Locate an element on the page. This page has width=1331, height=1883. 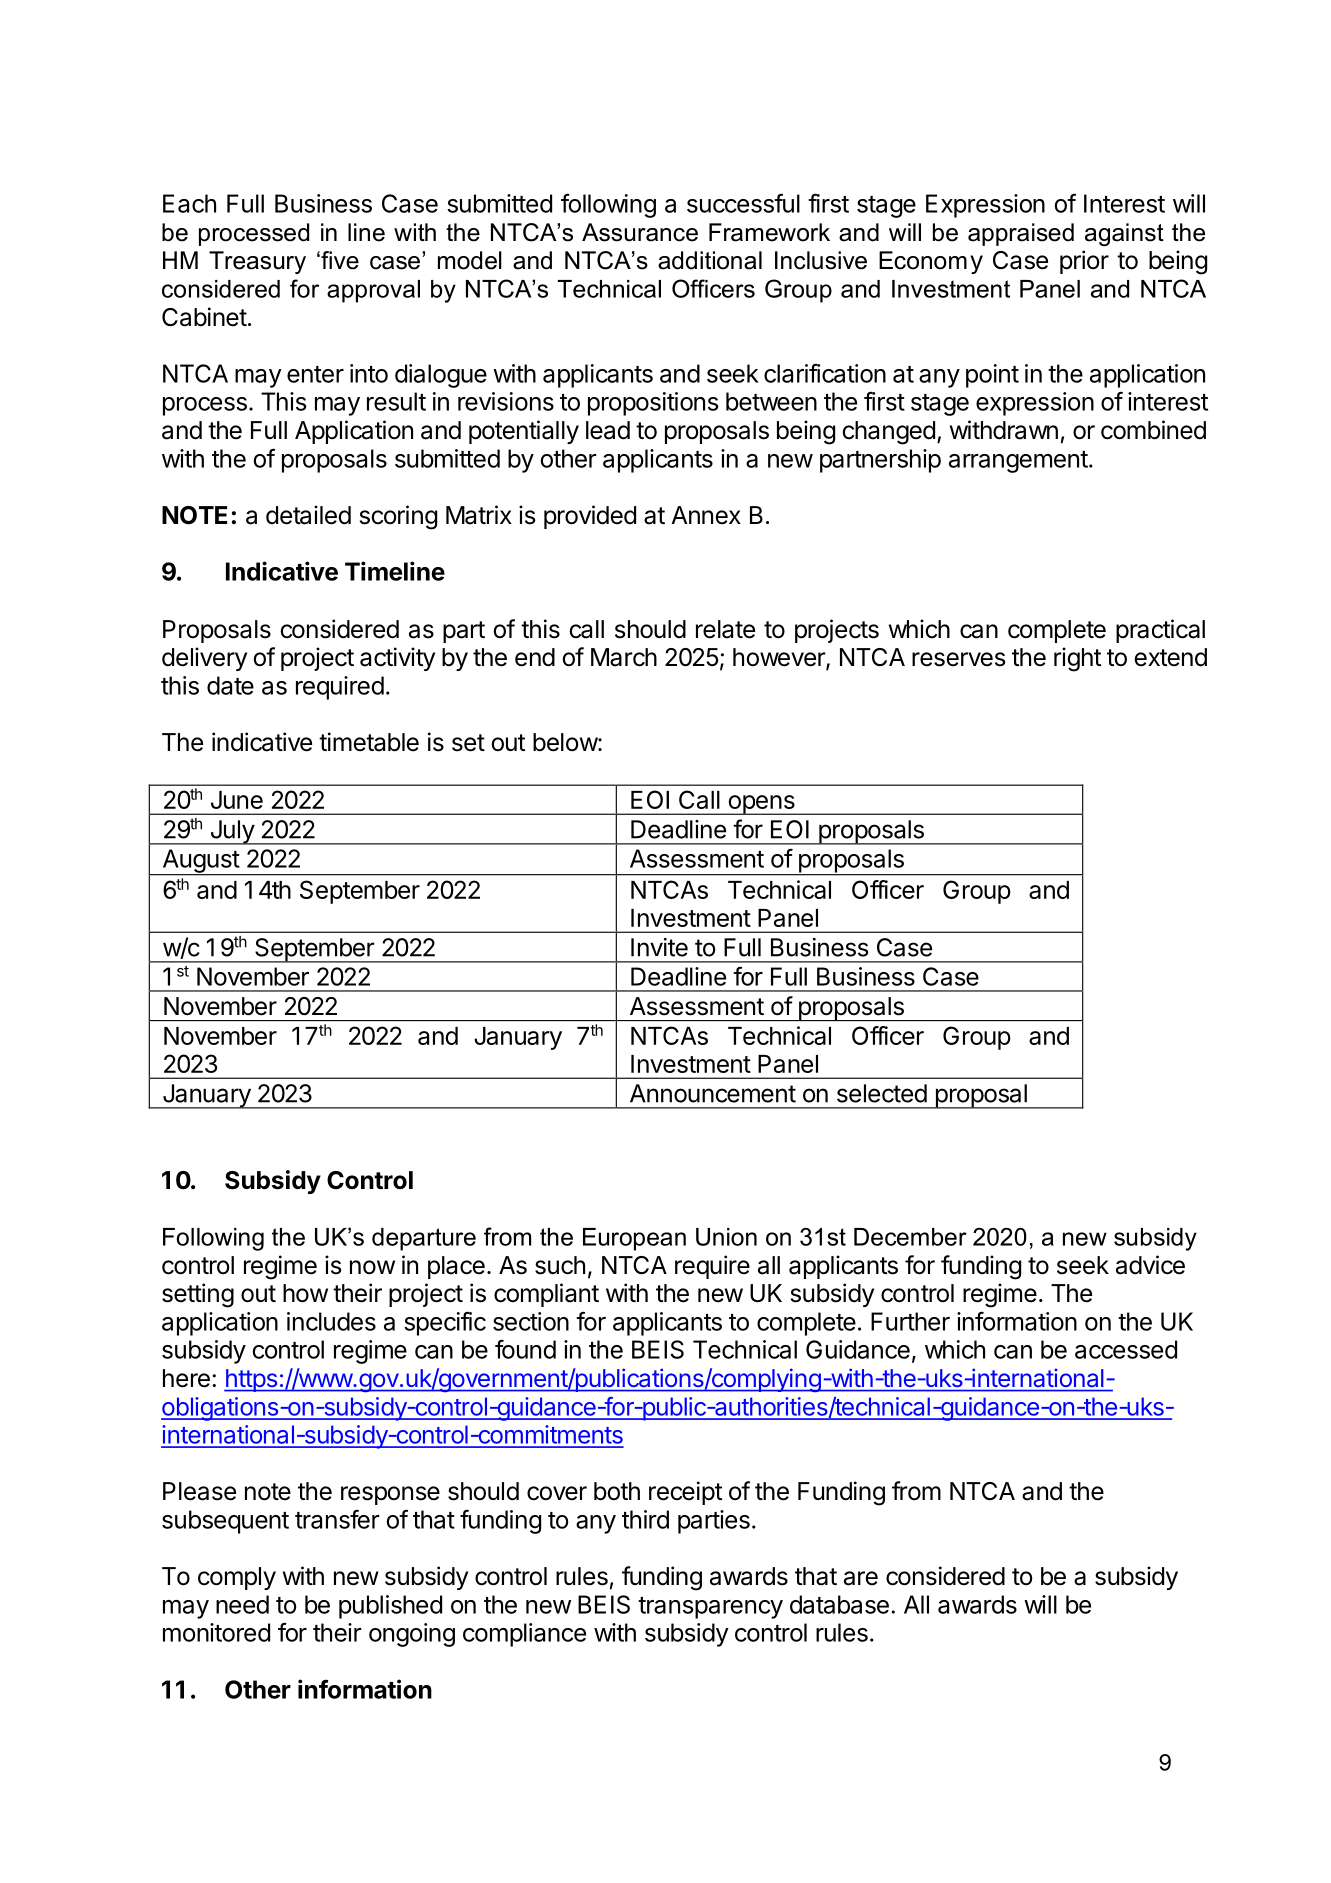
right is located at coordinates (1077, 659).
